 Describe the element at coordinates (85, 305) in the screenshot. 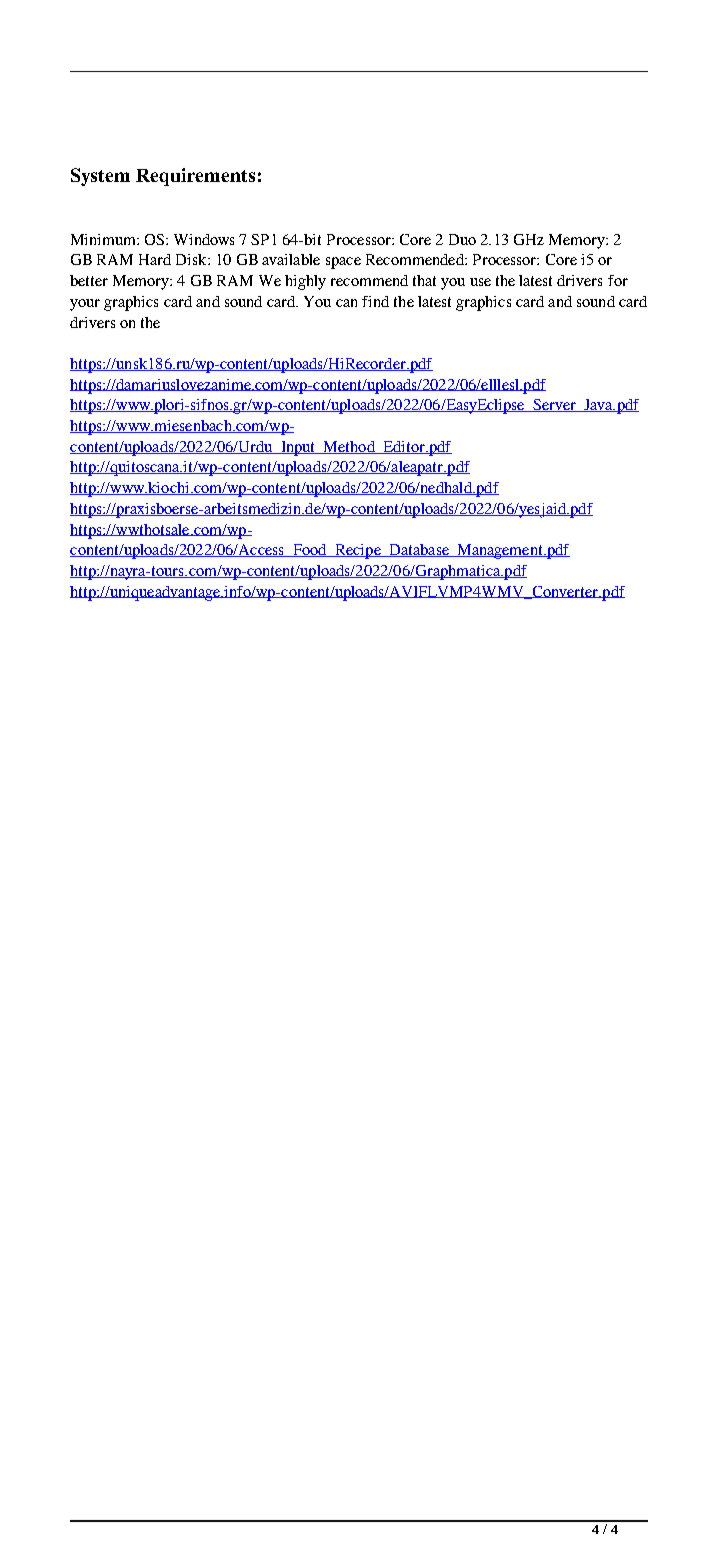

I see `your` at that location.
